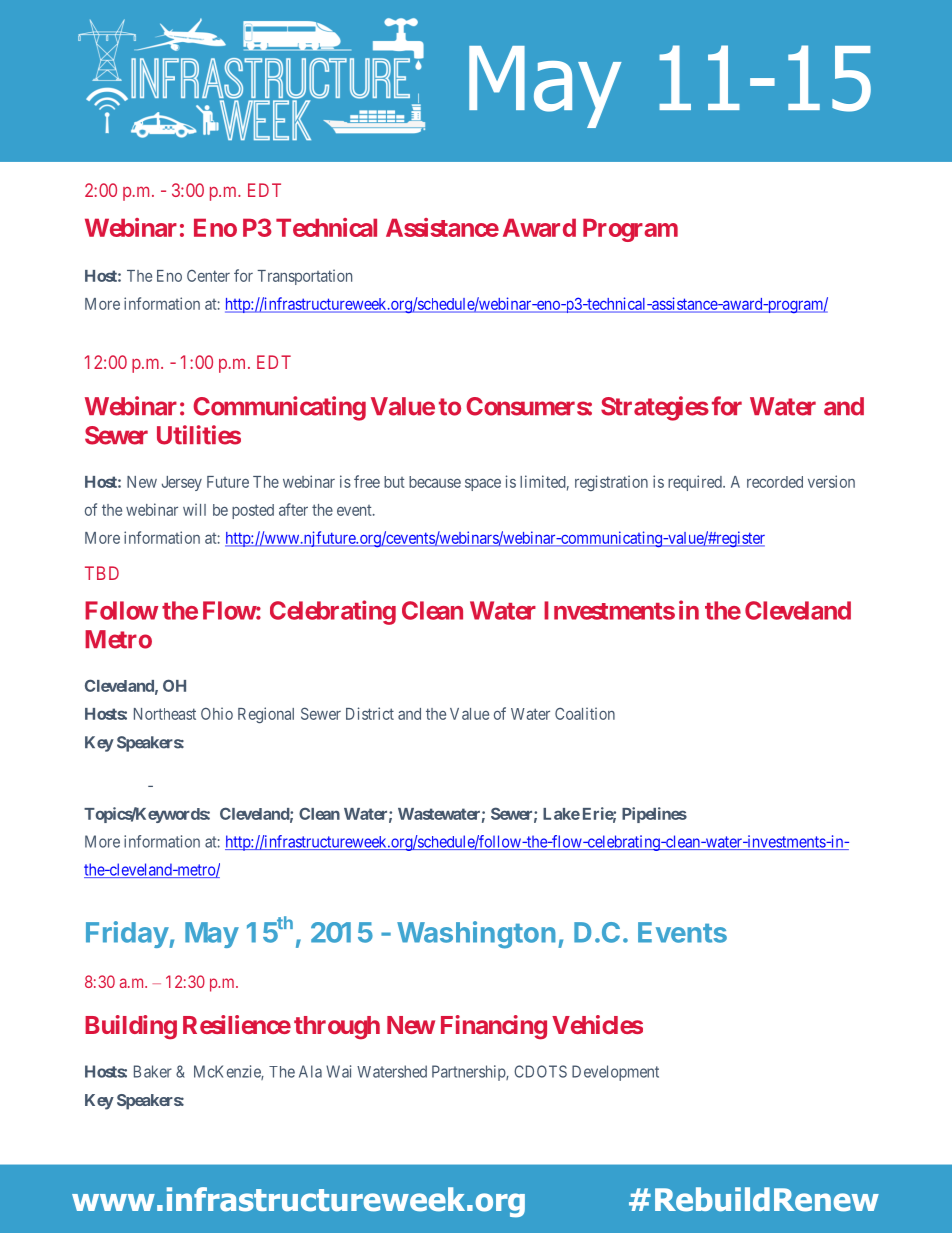 This image has height=1233, width=952. What do you see at coordinates (304, 277) in the image?
I see `Transportation` at bounding box center [304, 277].
